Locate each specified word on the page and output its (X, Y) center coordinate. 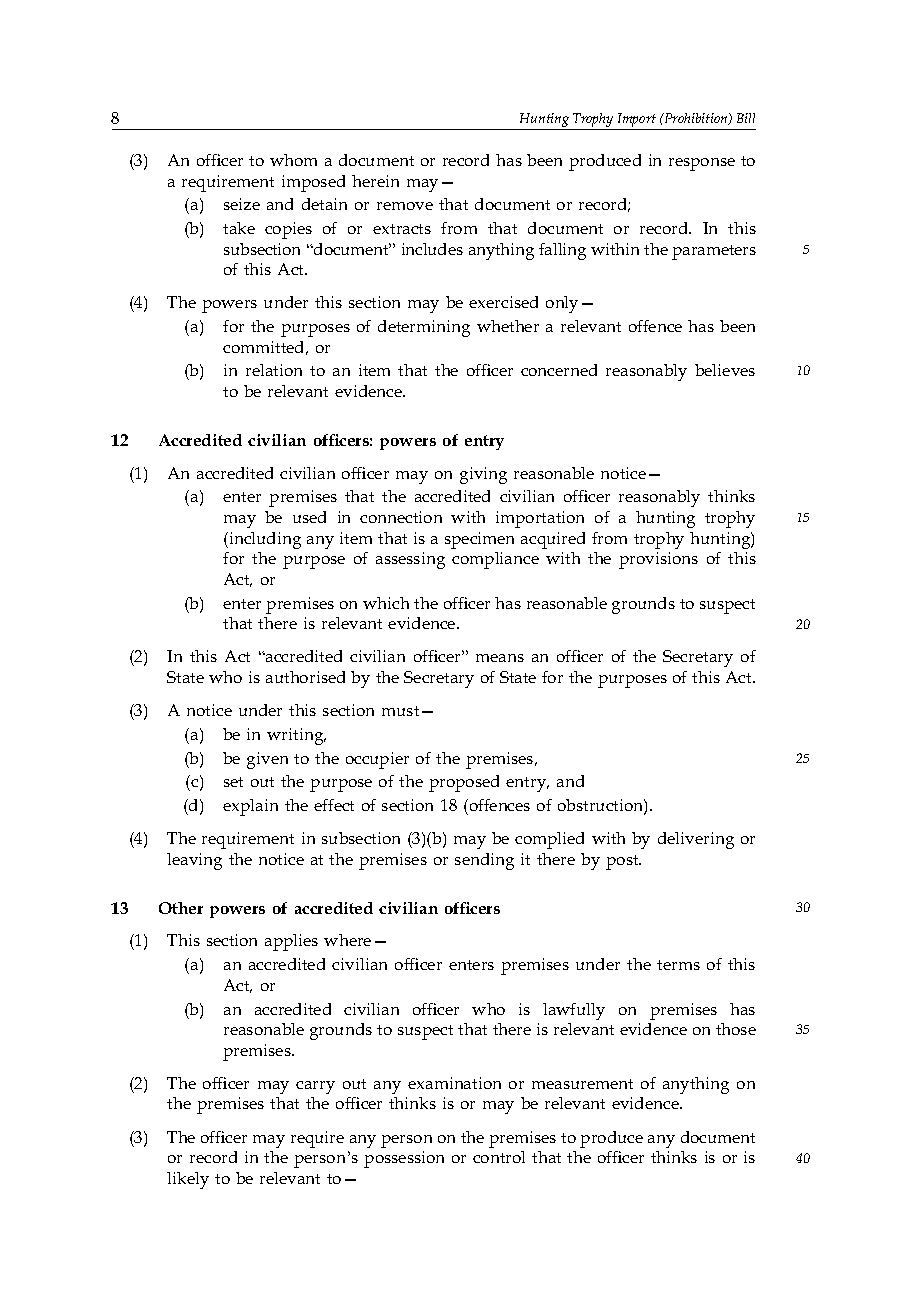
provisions (658, 560)
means (500, 658)
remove (405, 206)
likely (188, 1180)
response (702, 164)
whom (293, 160)
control (499, 1157)
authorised (305, 677)
